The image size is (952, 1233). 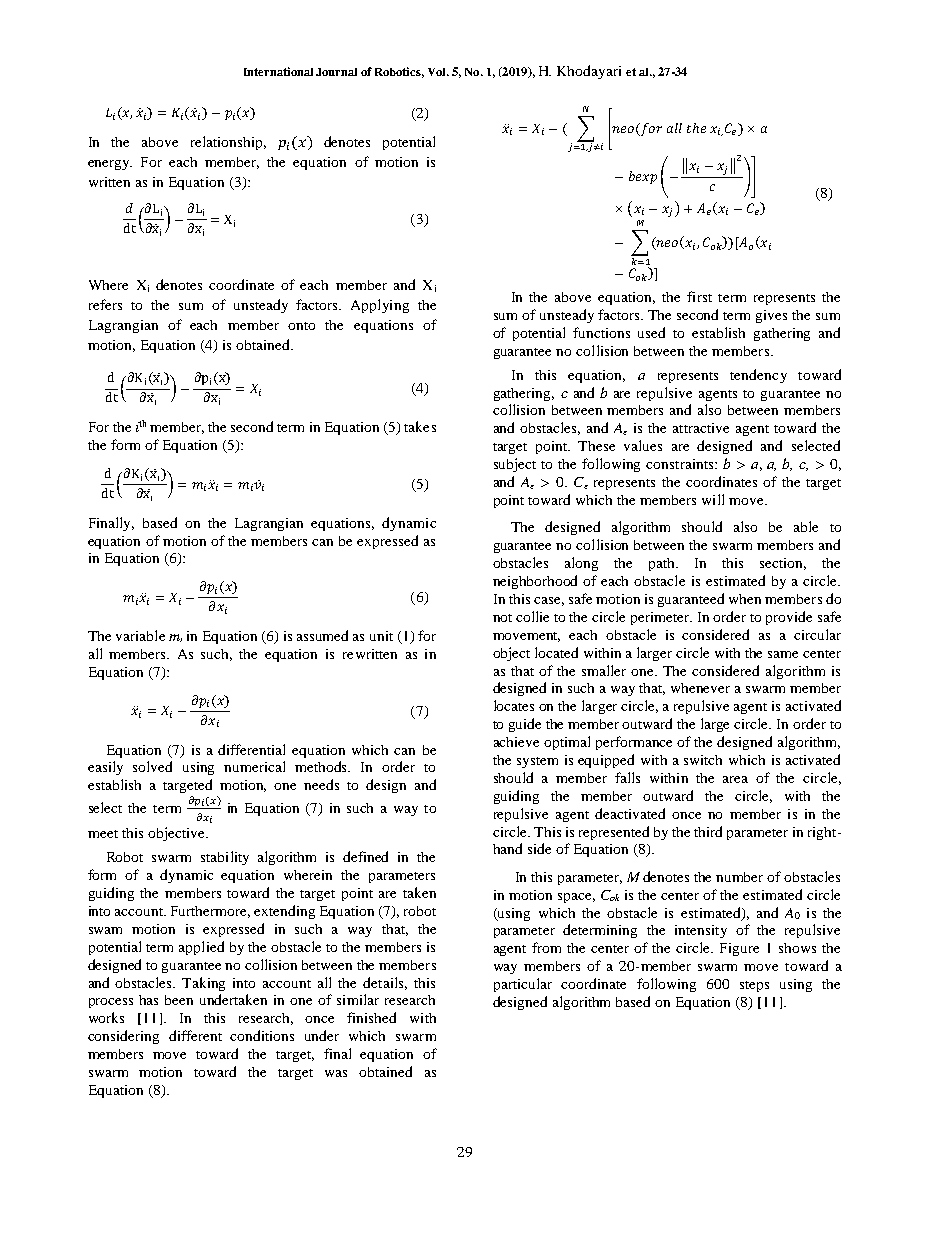 What do you see at coordinates (278, 71) in the image?
I see `International` at bounding box center [278, 71].
